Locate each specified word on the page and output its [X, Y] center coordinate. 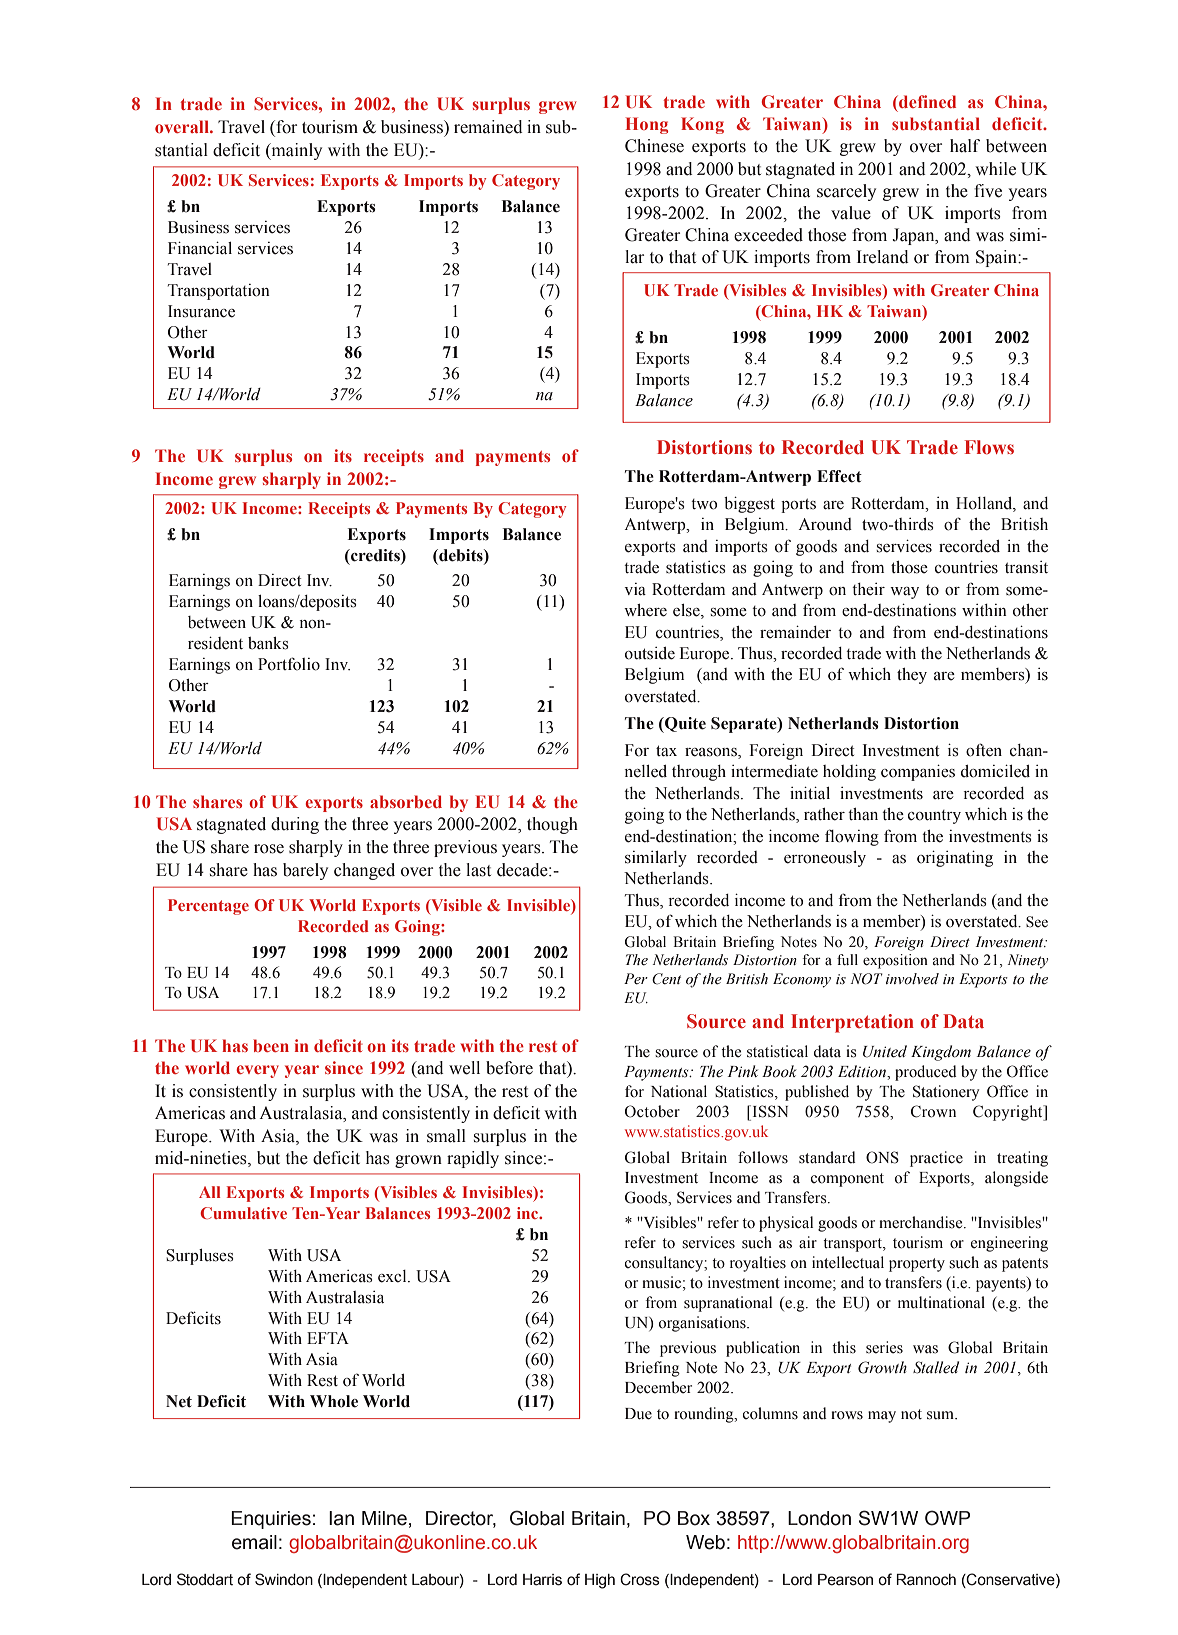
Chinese [654, 146]
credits [375, 555]
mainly [295, 151]
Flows [989, 447]
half [965, 146]
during [295, 825]
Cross [640, 1579]
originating [955, 858]
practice [936, 1159]
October [652, 1111]
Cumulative [243, 1213]
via [635, 589]
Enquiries [271, 1520]
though [552, 825]
